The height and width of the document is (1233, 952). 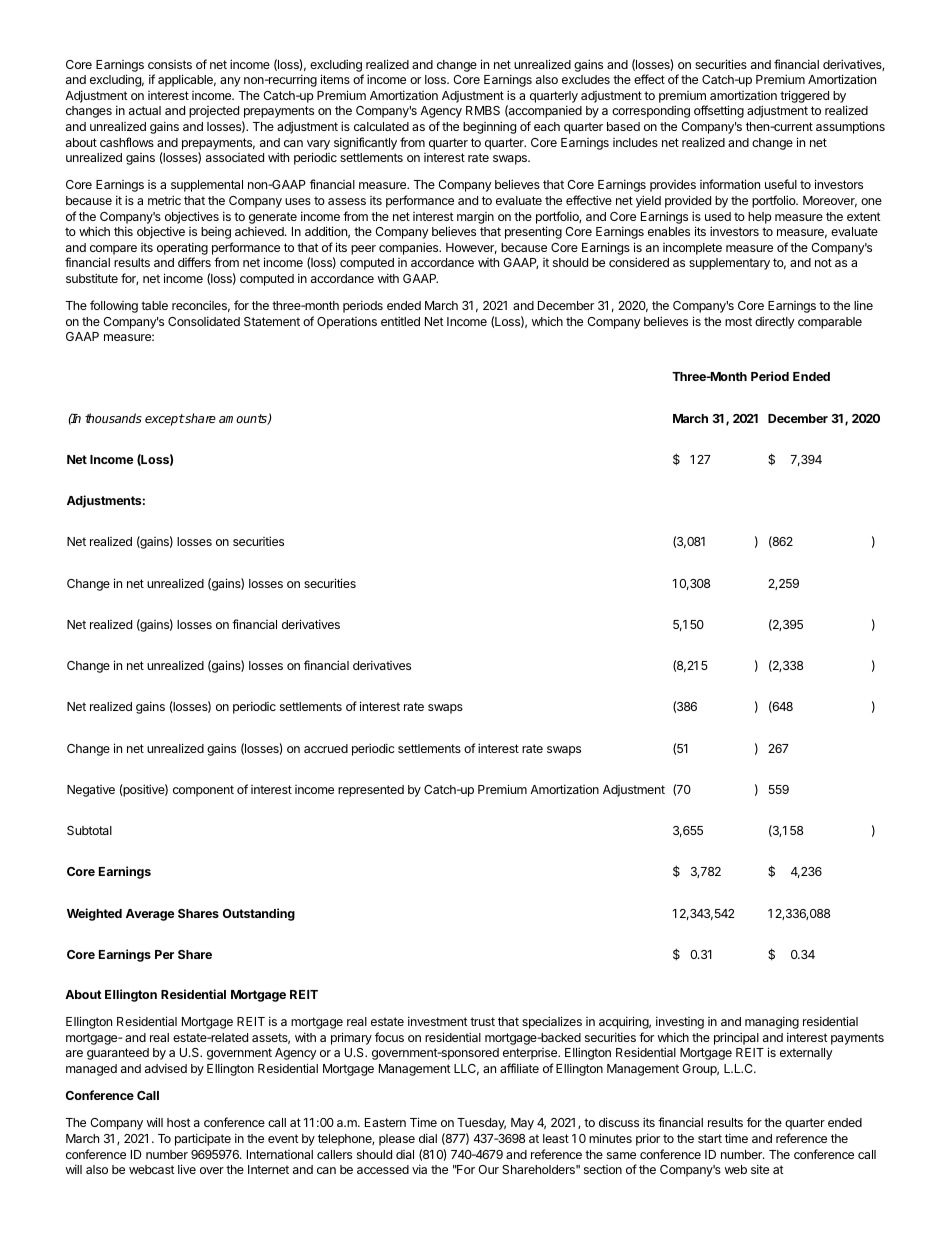 I want to click on beginning, so click(x=489, y=127).
